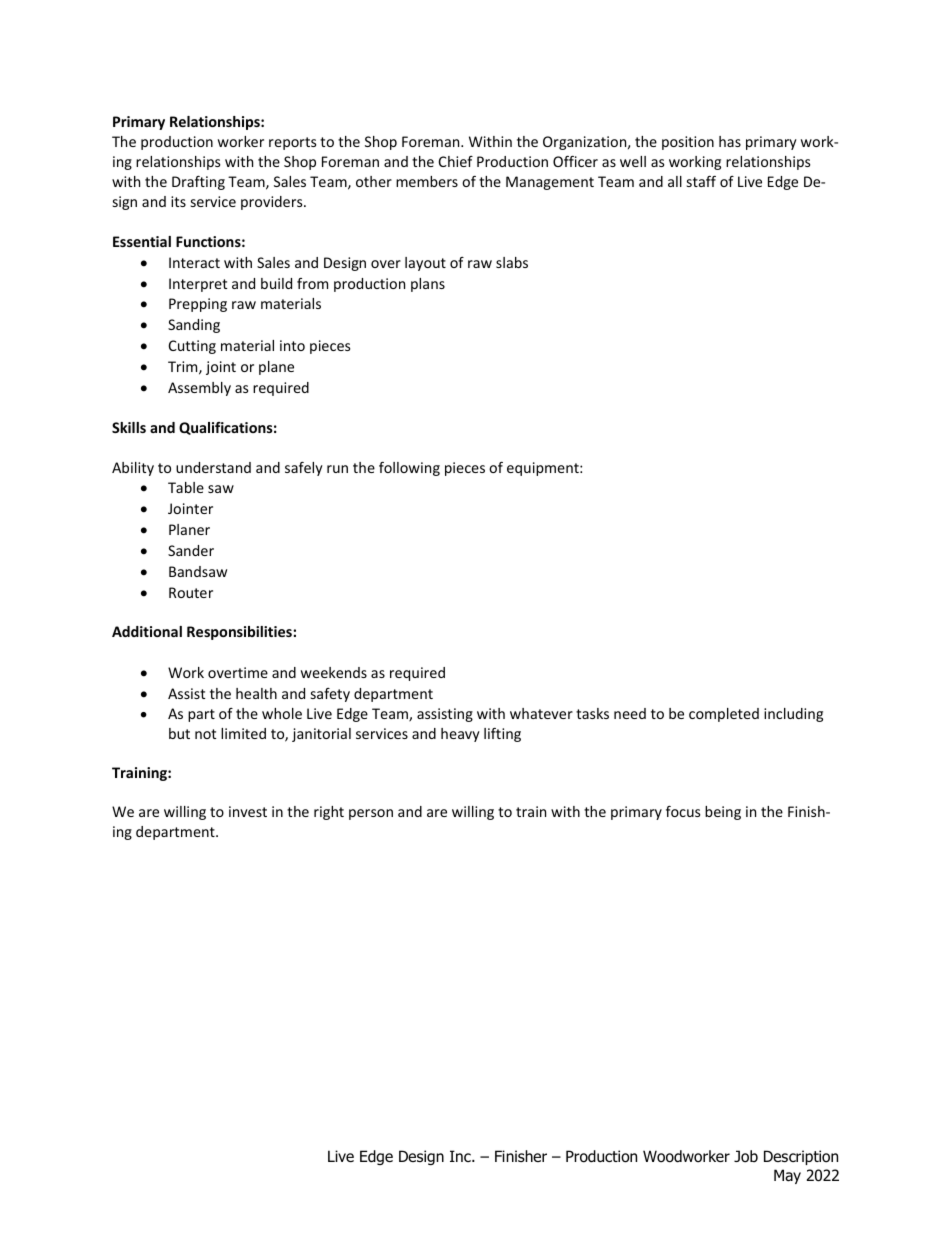 The image size is (952, 1233). What do you see at coordinates (198, 183) in the screenshot?
I see `Drafting` at bounding box center [198, 183].
